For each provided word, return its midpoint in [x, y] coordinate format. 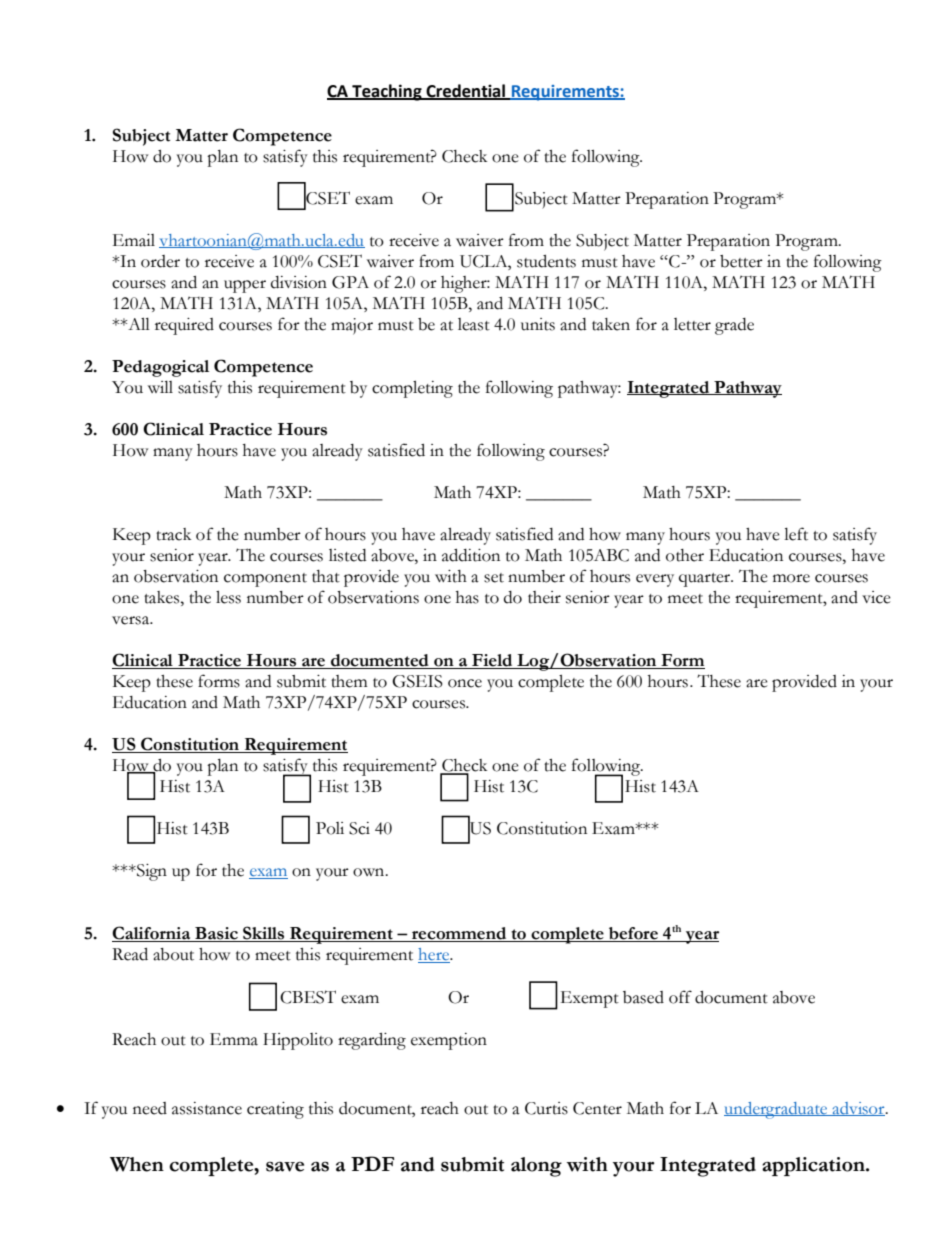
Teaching [387, 92]
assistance [207, 1108]
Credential [466, 91]
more [791, 578]
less [228, 597]
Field [492, 661]
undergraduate [777, 1110]
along [536, 1167]
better [741, 261]
